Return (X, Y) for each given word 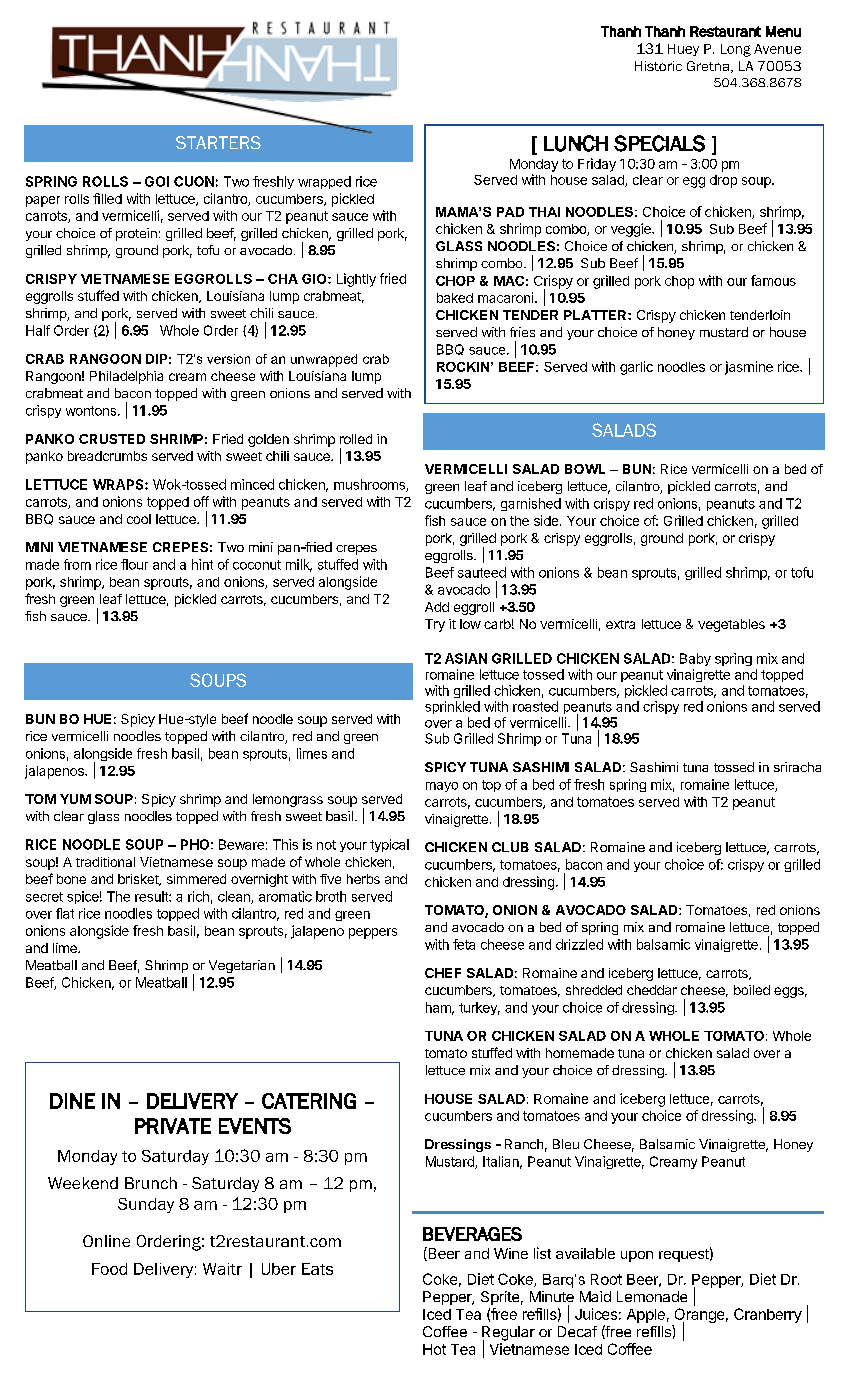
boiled (752, 990)
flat (65, 913)
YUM (75, 799)
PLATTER (596, 315)
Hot (434, 1349)
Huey (683, 50)
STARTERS (218, 142)
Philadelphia (126, 377)
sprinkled (452, 707)
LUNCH (576, 143)
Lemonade (652, 1296)
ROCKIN (463, 367)
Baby (695, 659)
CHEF (443, 973)
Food (109, 1269)
